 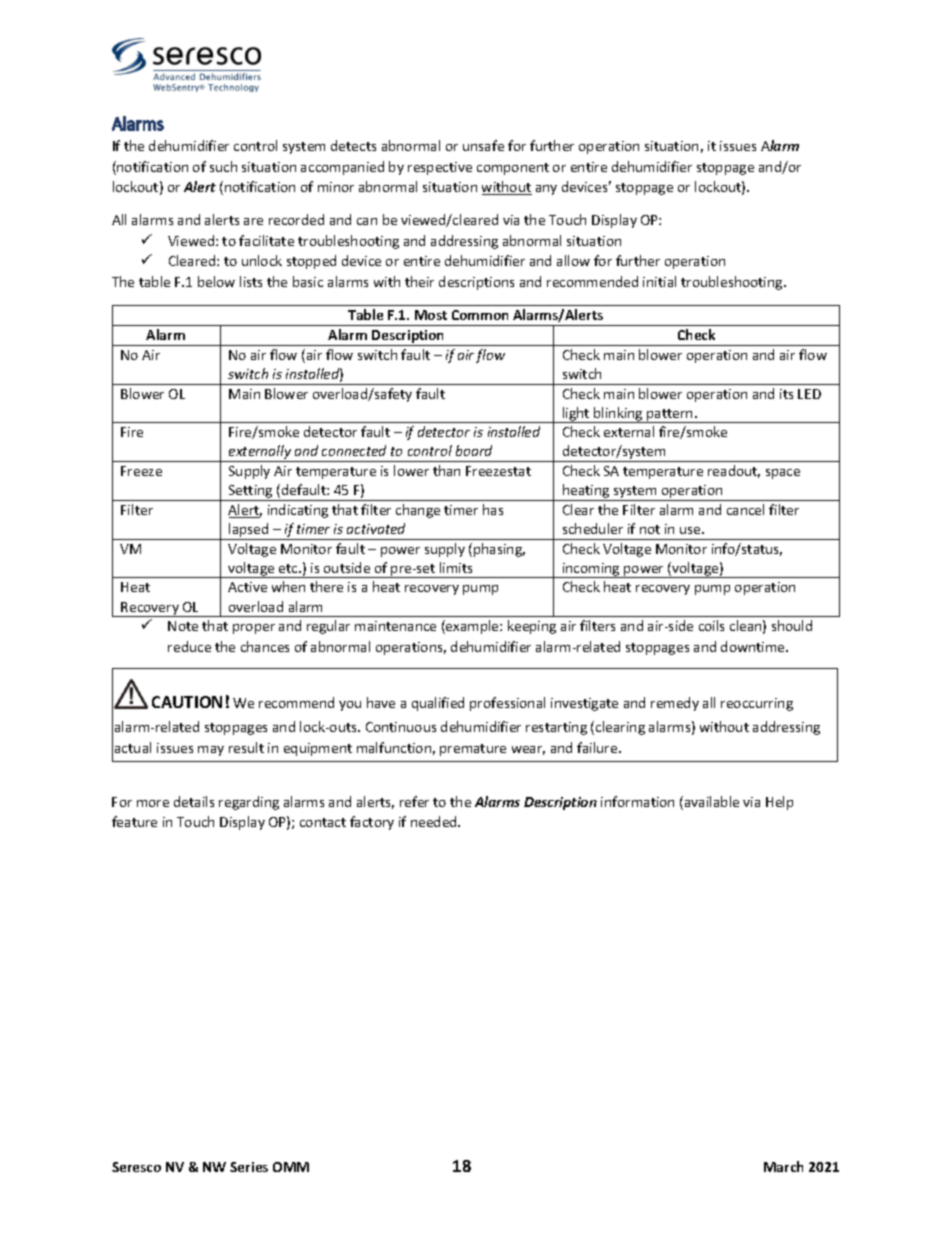 I want to click on such, so click(x=223, y=166).
